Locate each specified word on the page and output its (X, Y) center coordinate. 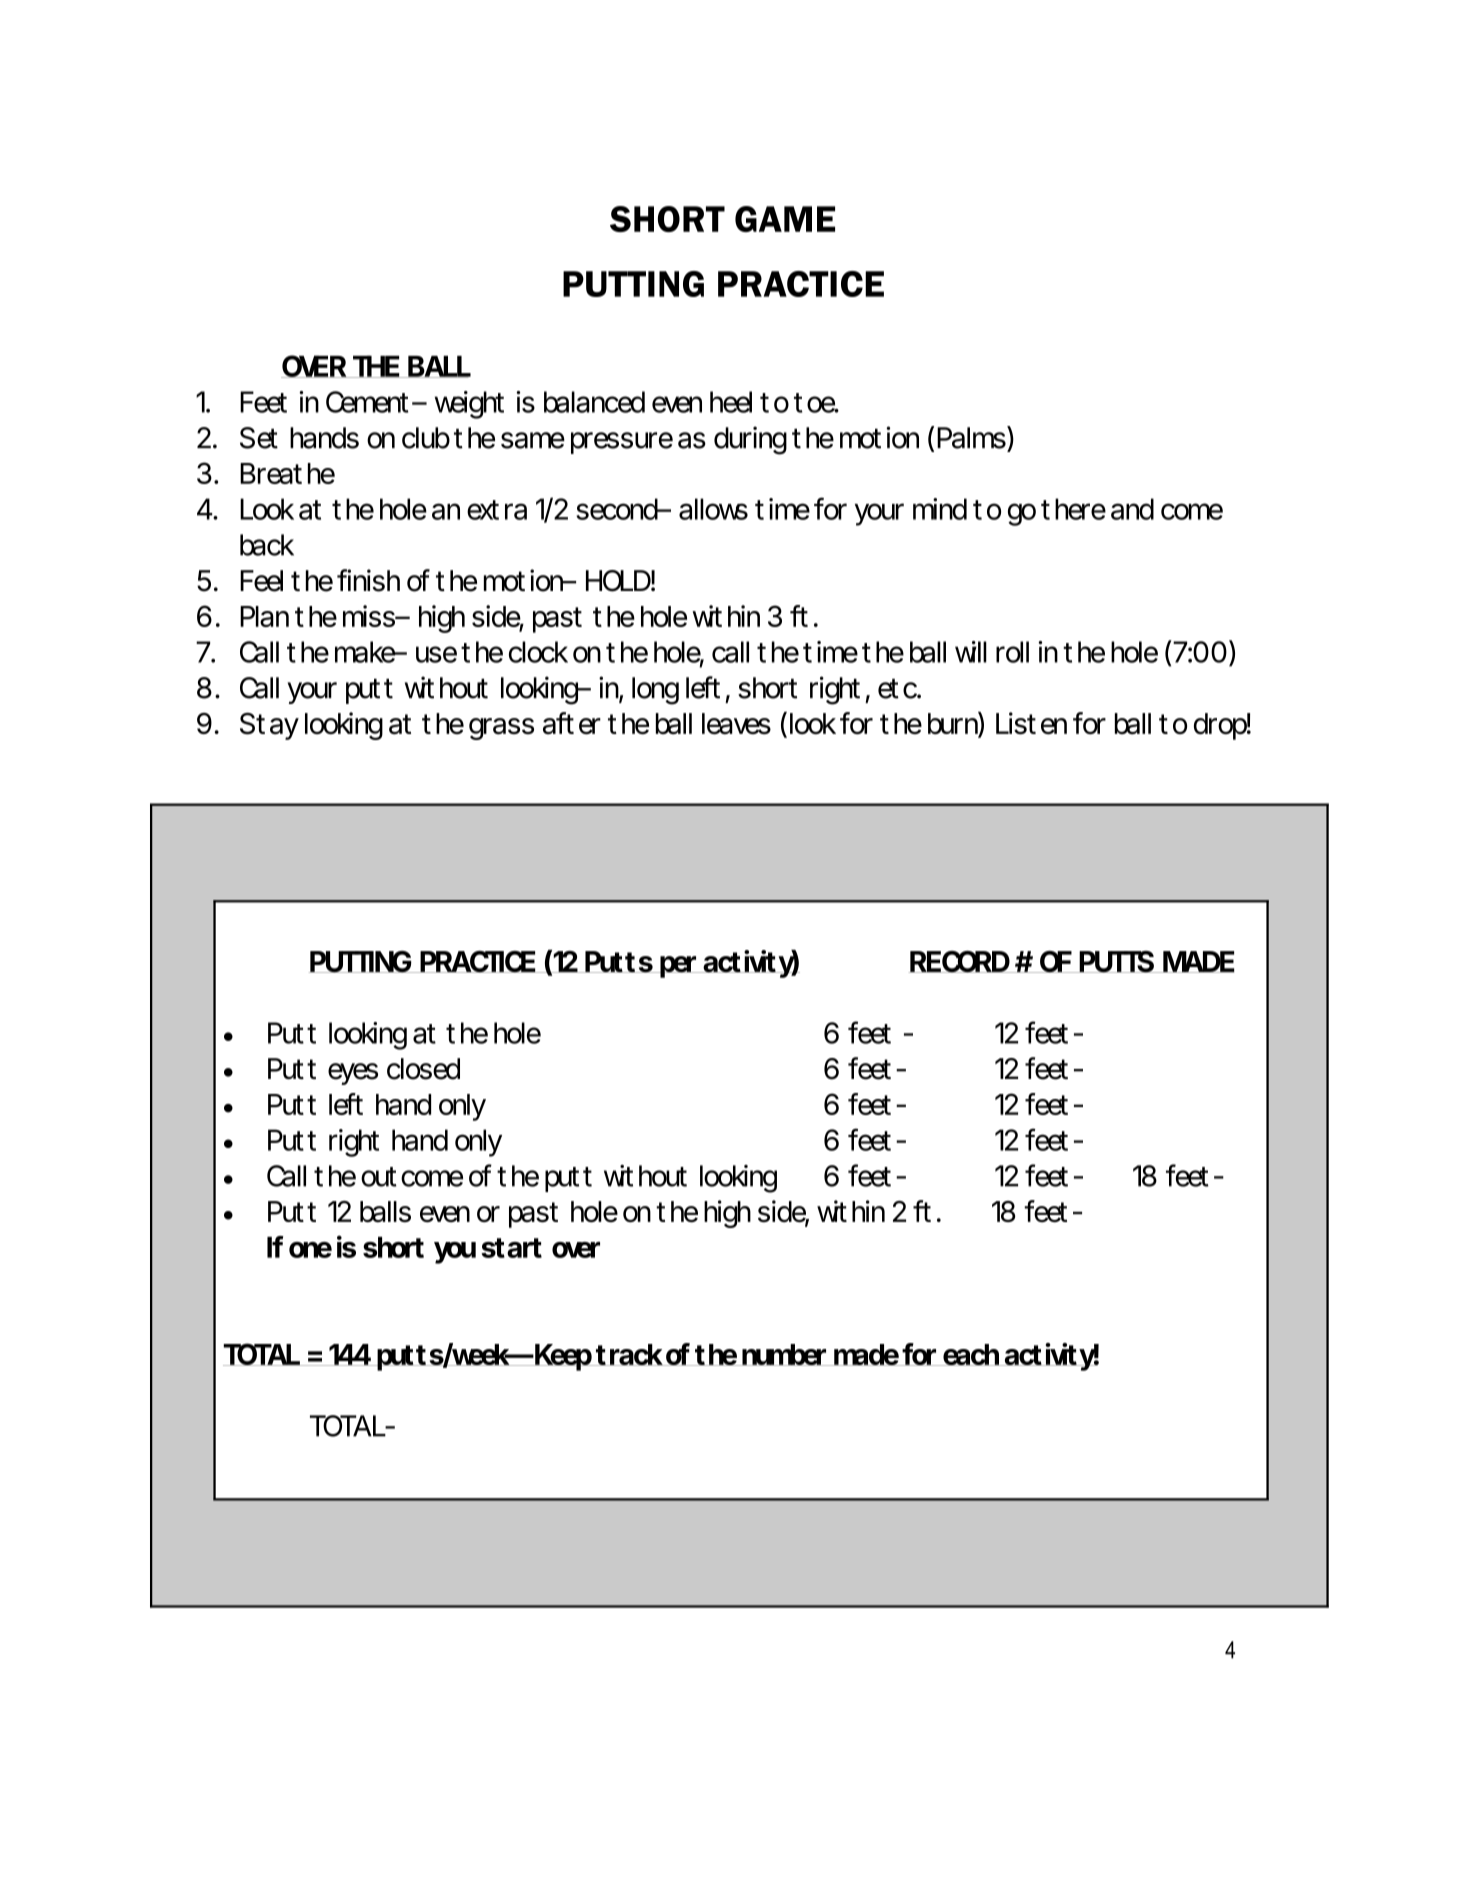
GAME (785, 219)
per (678, 967)
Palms (972, 437)
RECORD (960, 962)
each (970, 1355)
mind (940, 509)
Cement (369, 402)
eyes (353, 1074)
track (629, 1355)
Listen (1031, 723)
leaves (736, 724)
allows (713, 509)
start (511, 1248)
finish (368, 580)
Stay (269, 726)
